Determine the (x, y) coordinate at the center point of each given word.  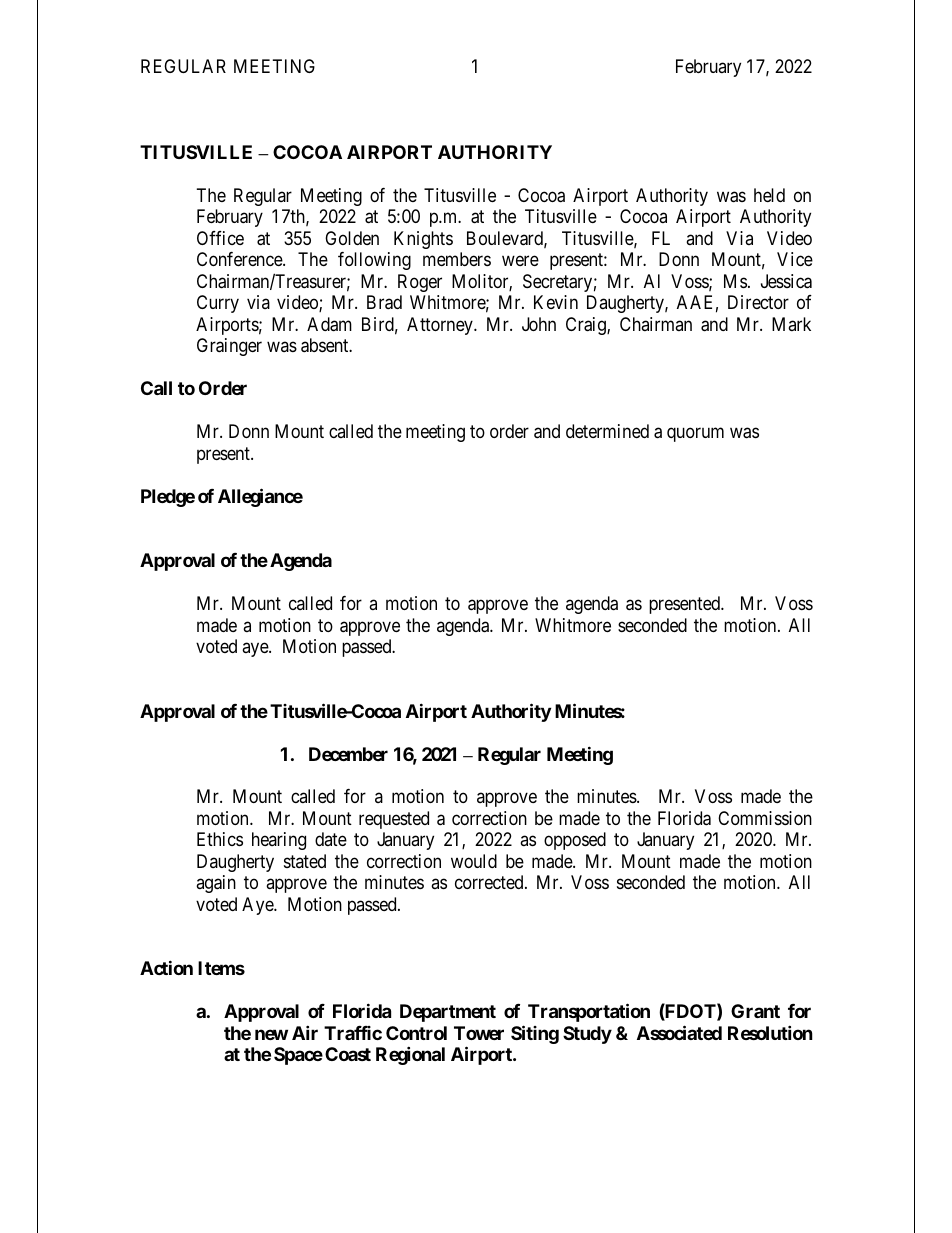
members (457, 259)
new (271, 1034)
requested (394, 820)
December (348, 754)
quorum (695, 435)
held (769, 195)
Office (220, 238)
